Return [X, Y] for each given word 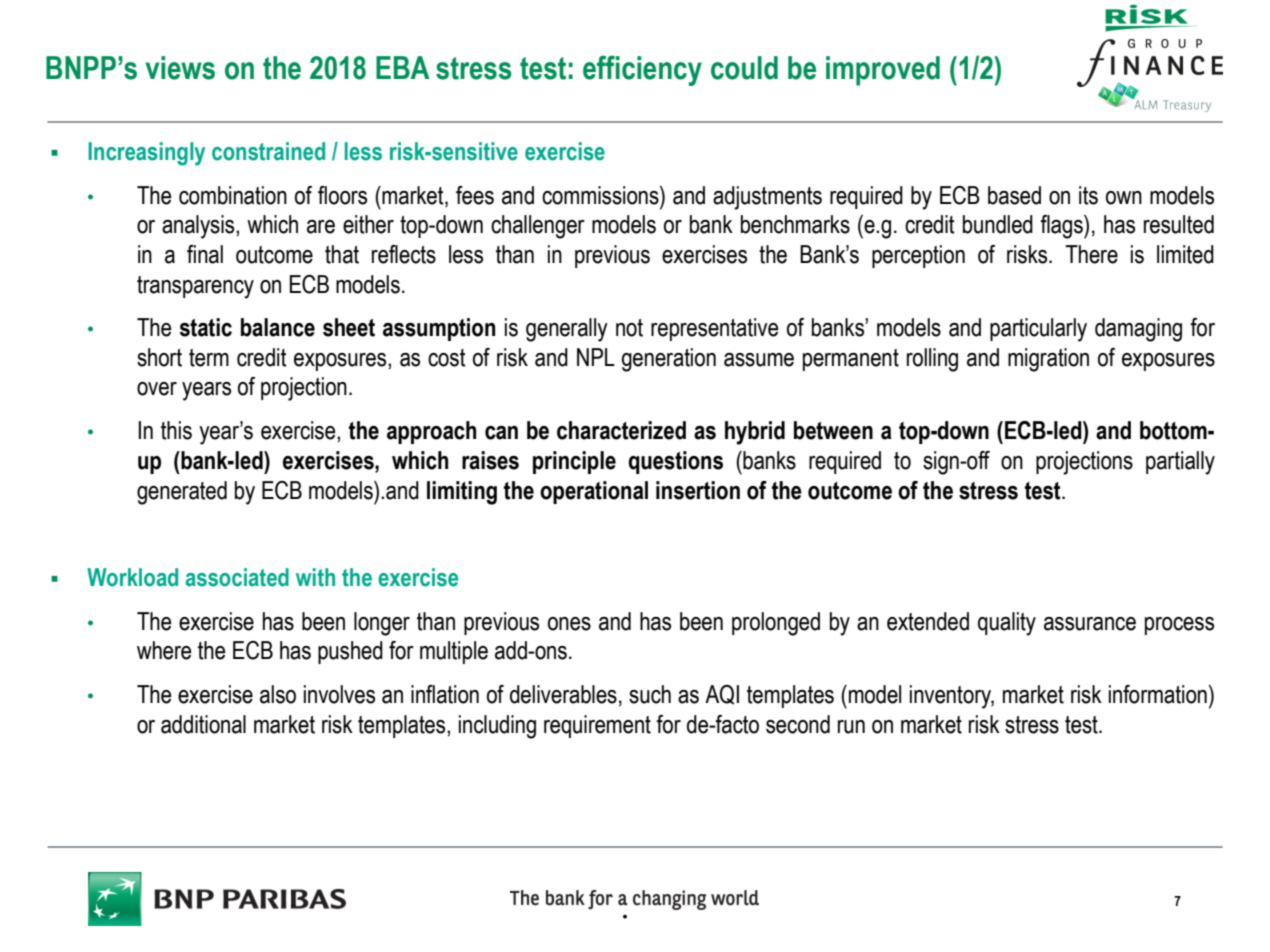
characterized [621, 430]
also [278, 694]
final [205, 254]
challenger [538, 227]
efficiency [642, 70]
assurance [1090, 624]
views [180, 68]
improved [883, 71]
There [1091, 254]
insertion [698, 490]
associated [237, 577]
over [157, 389]
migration [1048, 360]
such [650, 694]
